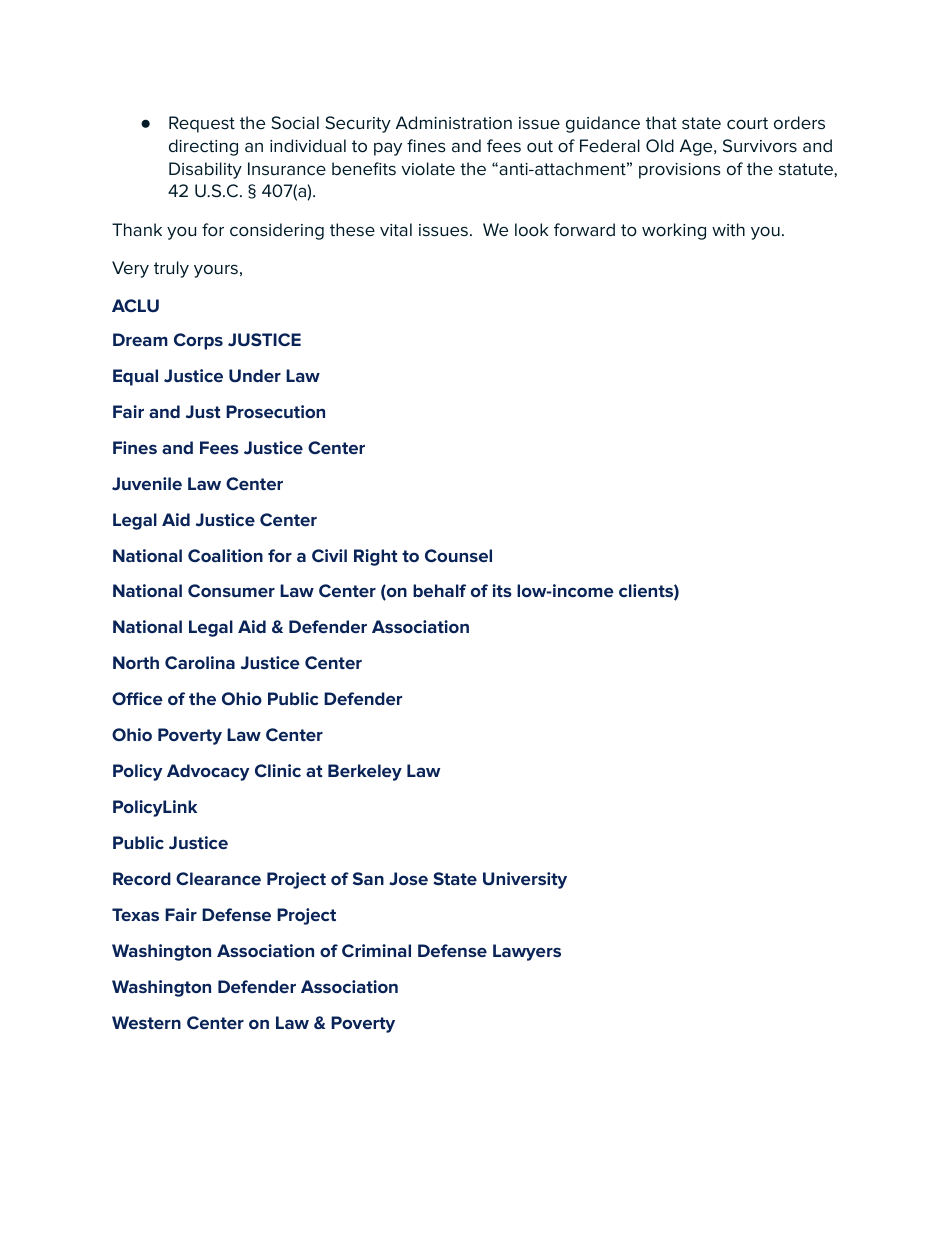  Describe the element at coordinates (697, 147) in the screenshot. I see `Age` at that location.
